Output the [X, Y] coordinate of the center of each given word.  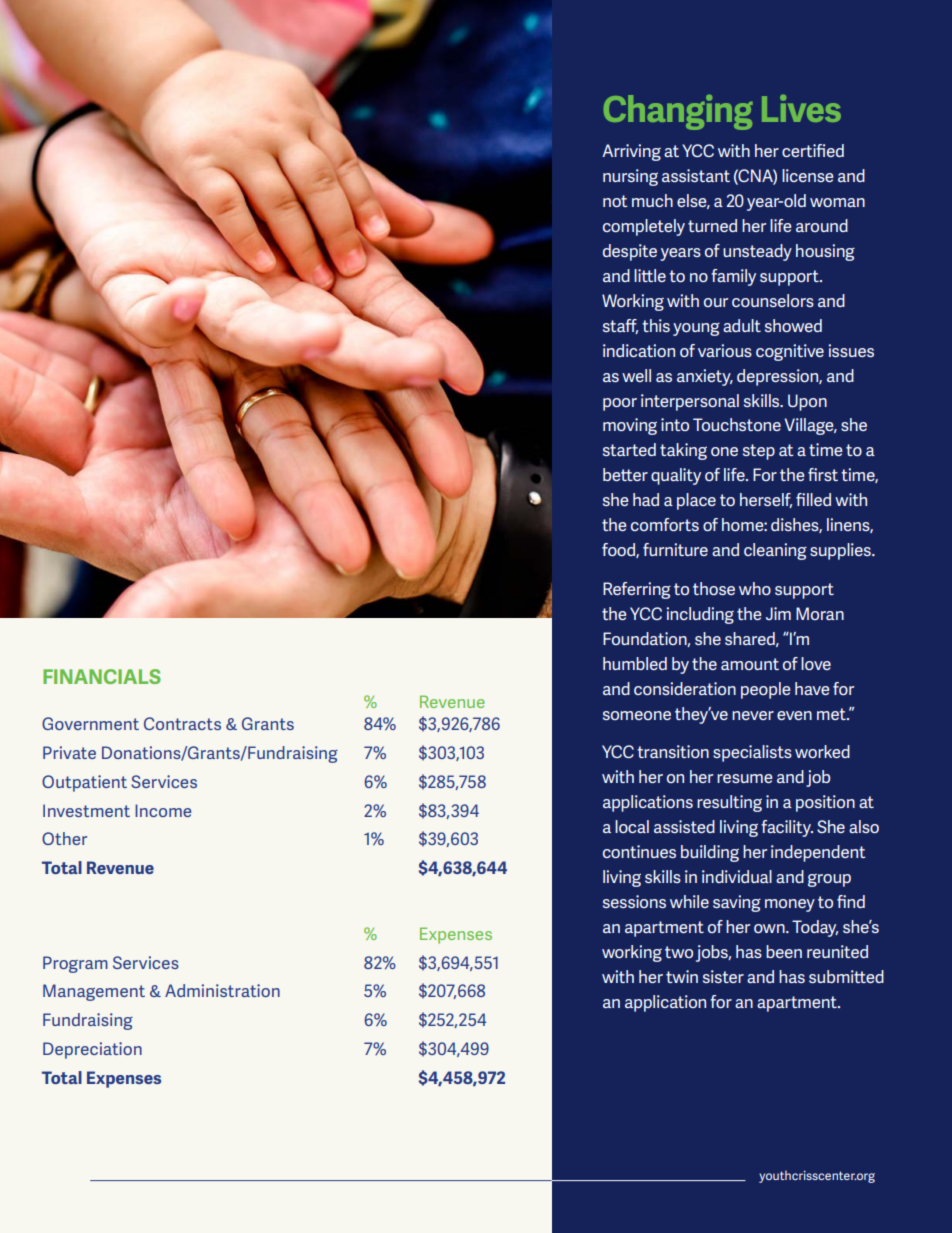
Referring [637, 590]
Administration [222, 990]
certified [813, 150]
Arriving [631, 152]
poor [620, 404]
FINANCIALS [102, 676]
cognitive [790, 352]
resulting [729, 803]
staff [620, 326]
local [632, 826]
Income [163, 810]
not [615, 201]
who [755, 588]
